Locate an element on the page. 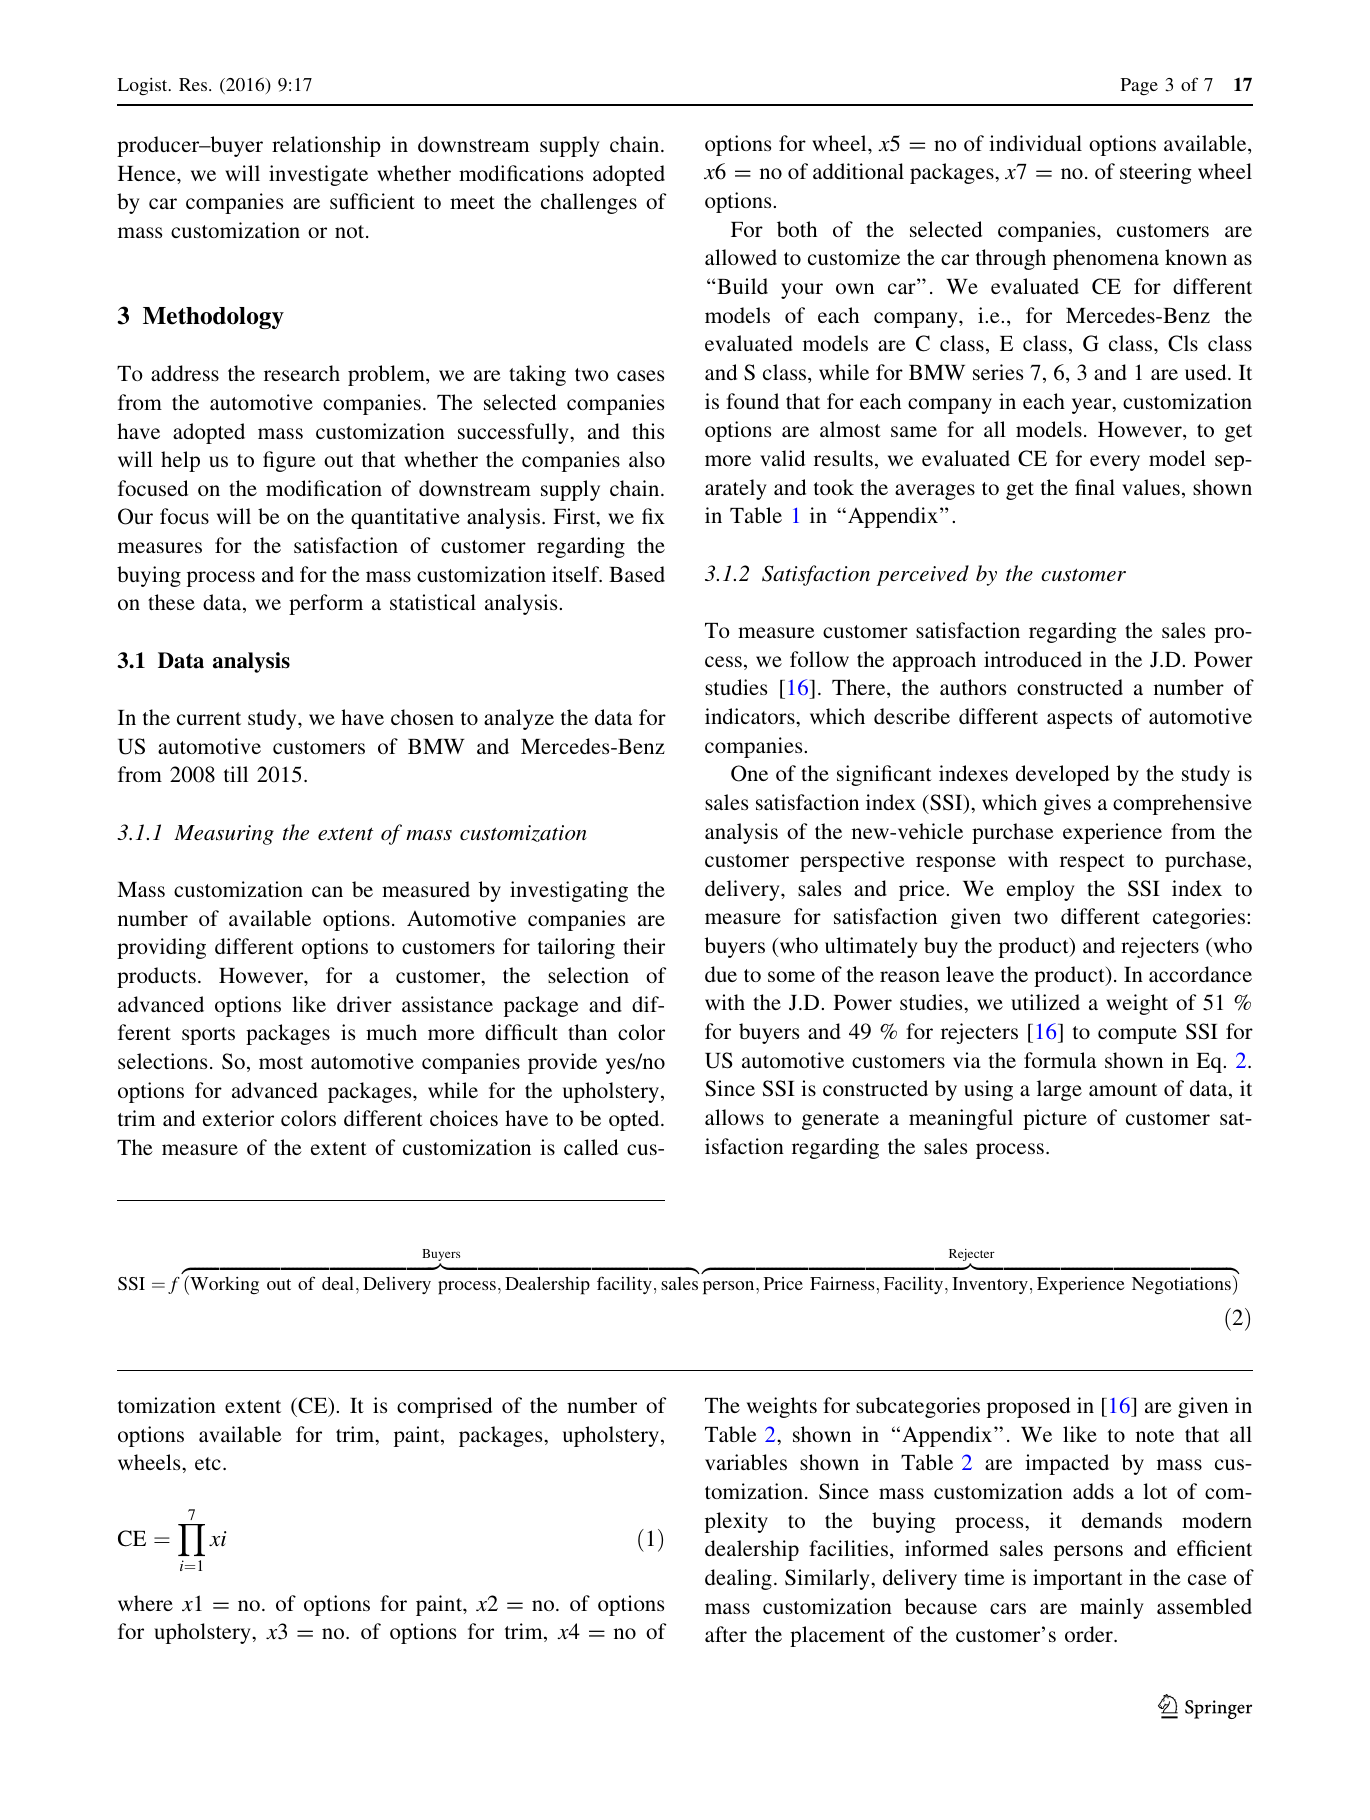 Image resolution: width=1370 pixels, height=1820 pixels. challenges is located at coordinates (589, 203).
